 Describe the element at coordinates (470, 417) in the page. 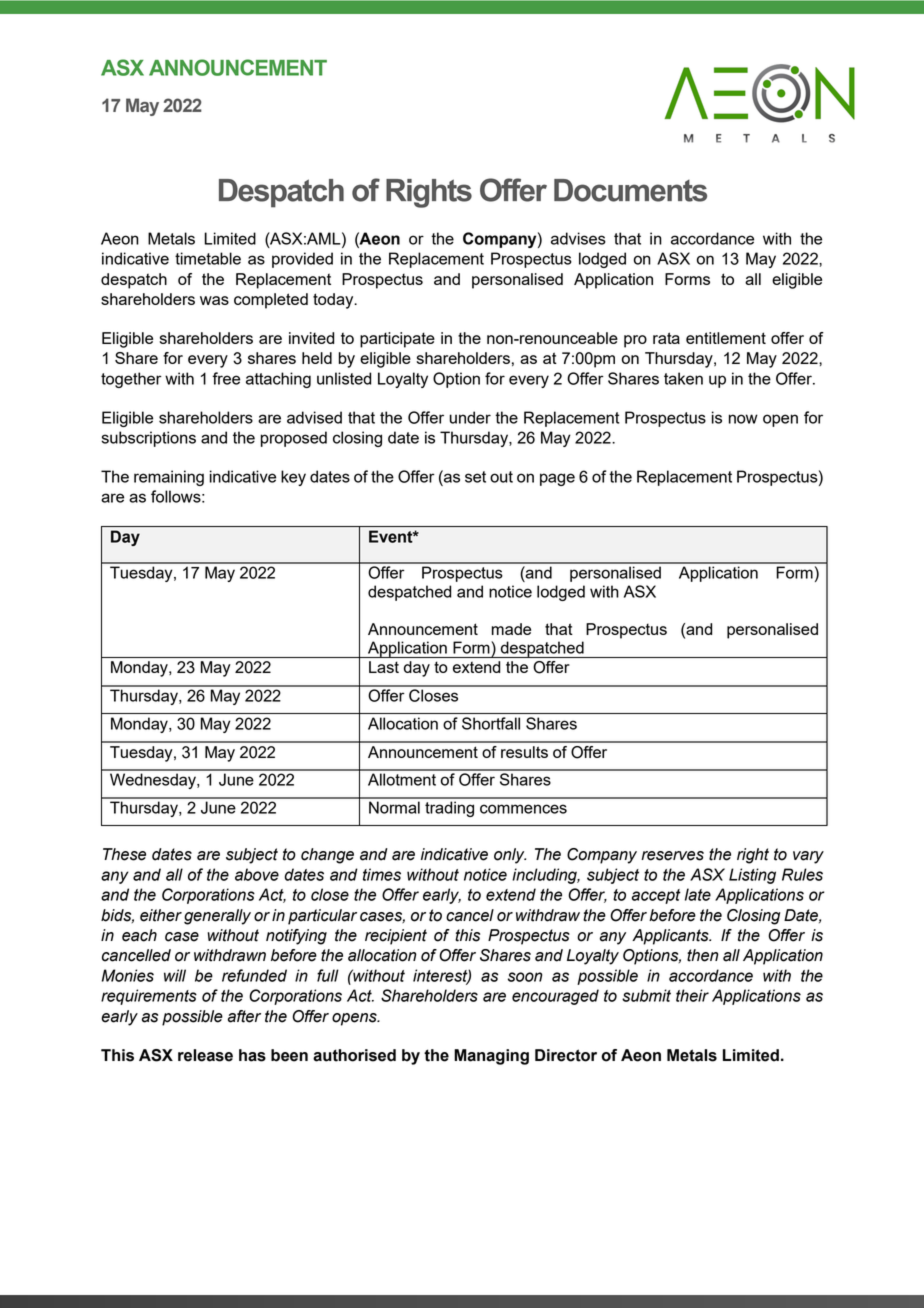

I see `under` at that location.
